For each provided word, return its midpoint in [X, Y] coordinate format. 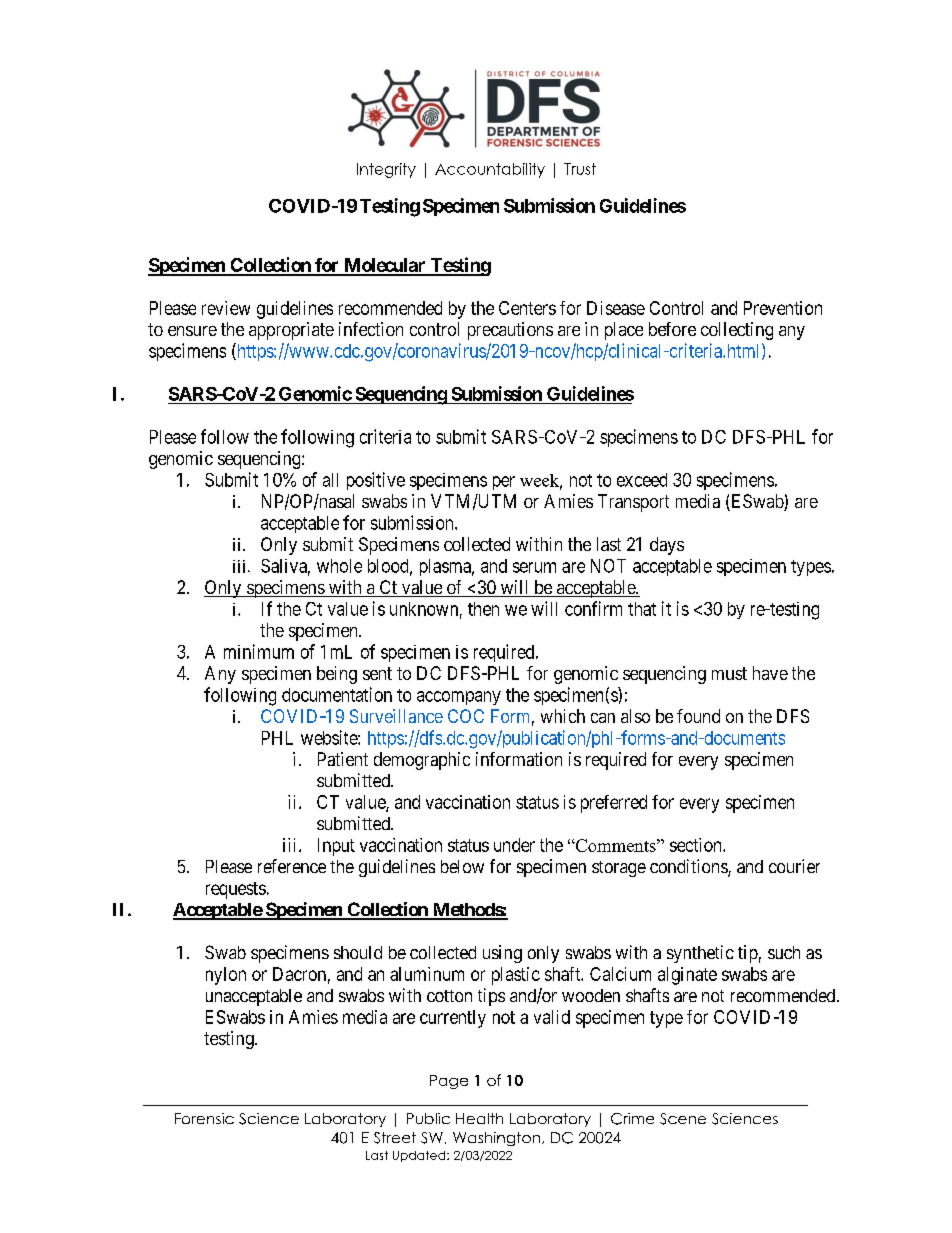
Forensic [204, 1118]
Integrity [386, 170]
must [729, 673]
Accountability [490, 170]
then [483, 609]
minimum [259, 651]
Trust [580, 169]
